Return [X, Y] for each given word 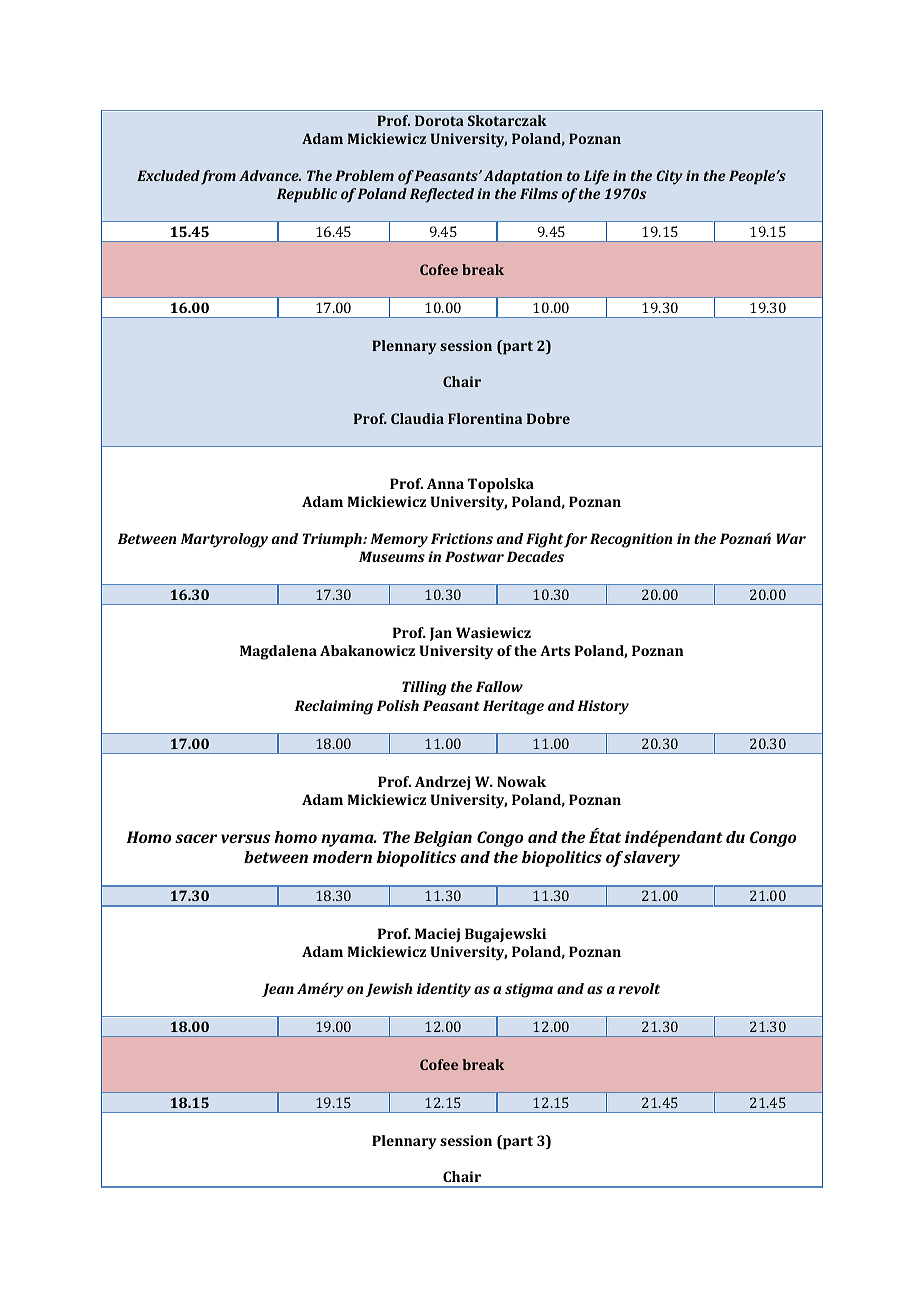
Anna [445, 483]
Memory [399, 540]
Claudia [417, 418]
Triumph [333, 540]
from [218, 177]
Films [539, 193]
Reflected [442, 195]
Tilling [424, 688]
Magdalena [278, 652]
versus [246, 838]
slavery [652, 859]
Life [596, 177]
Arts [555, 650]
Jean [278, 990]
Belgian [443, 839]
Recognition [631, 540]
